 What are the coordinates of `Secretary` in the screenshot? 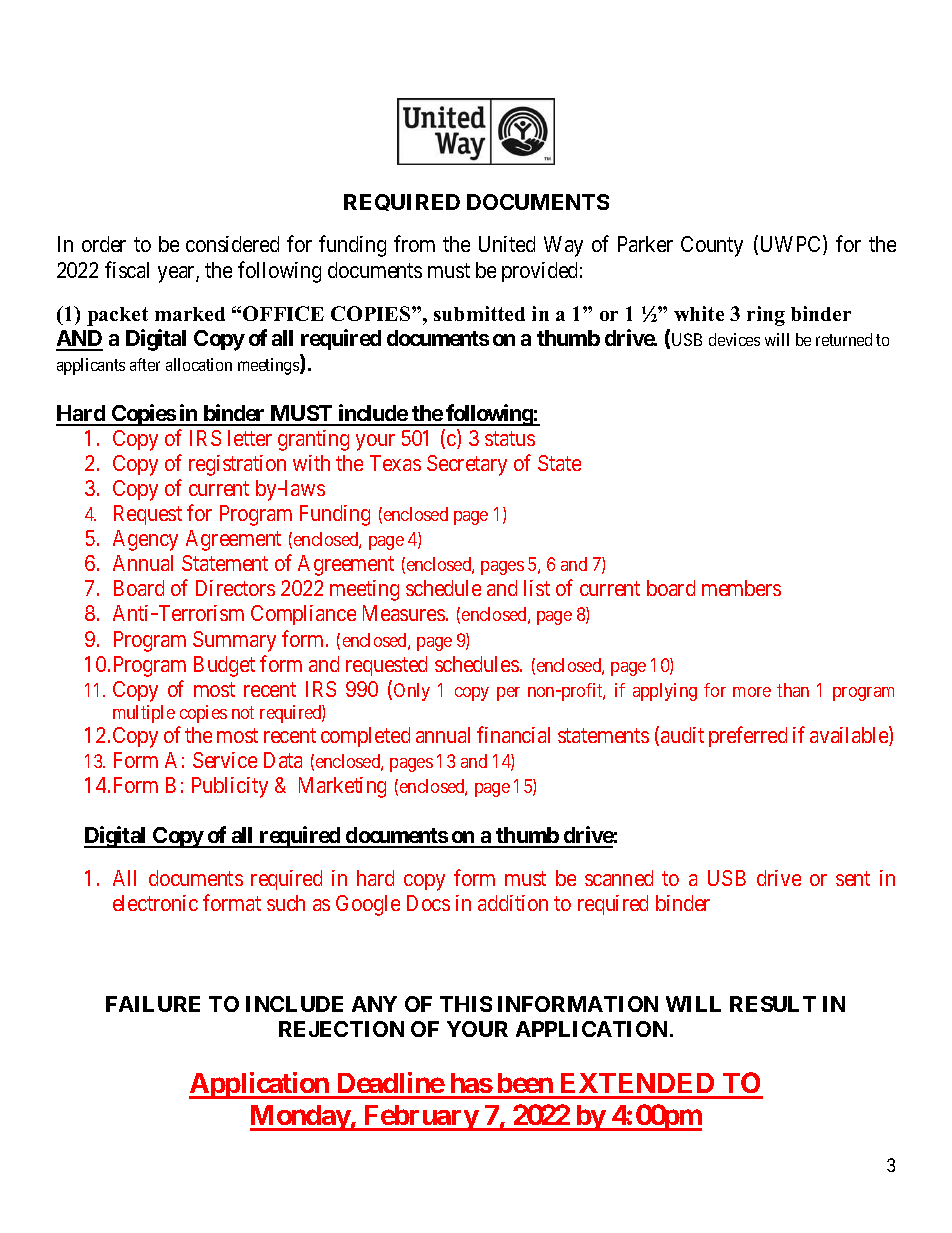 It's located at (467, 465).
